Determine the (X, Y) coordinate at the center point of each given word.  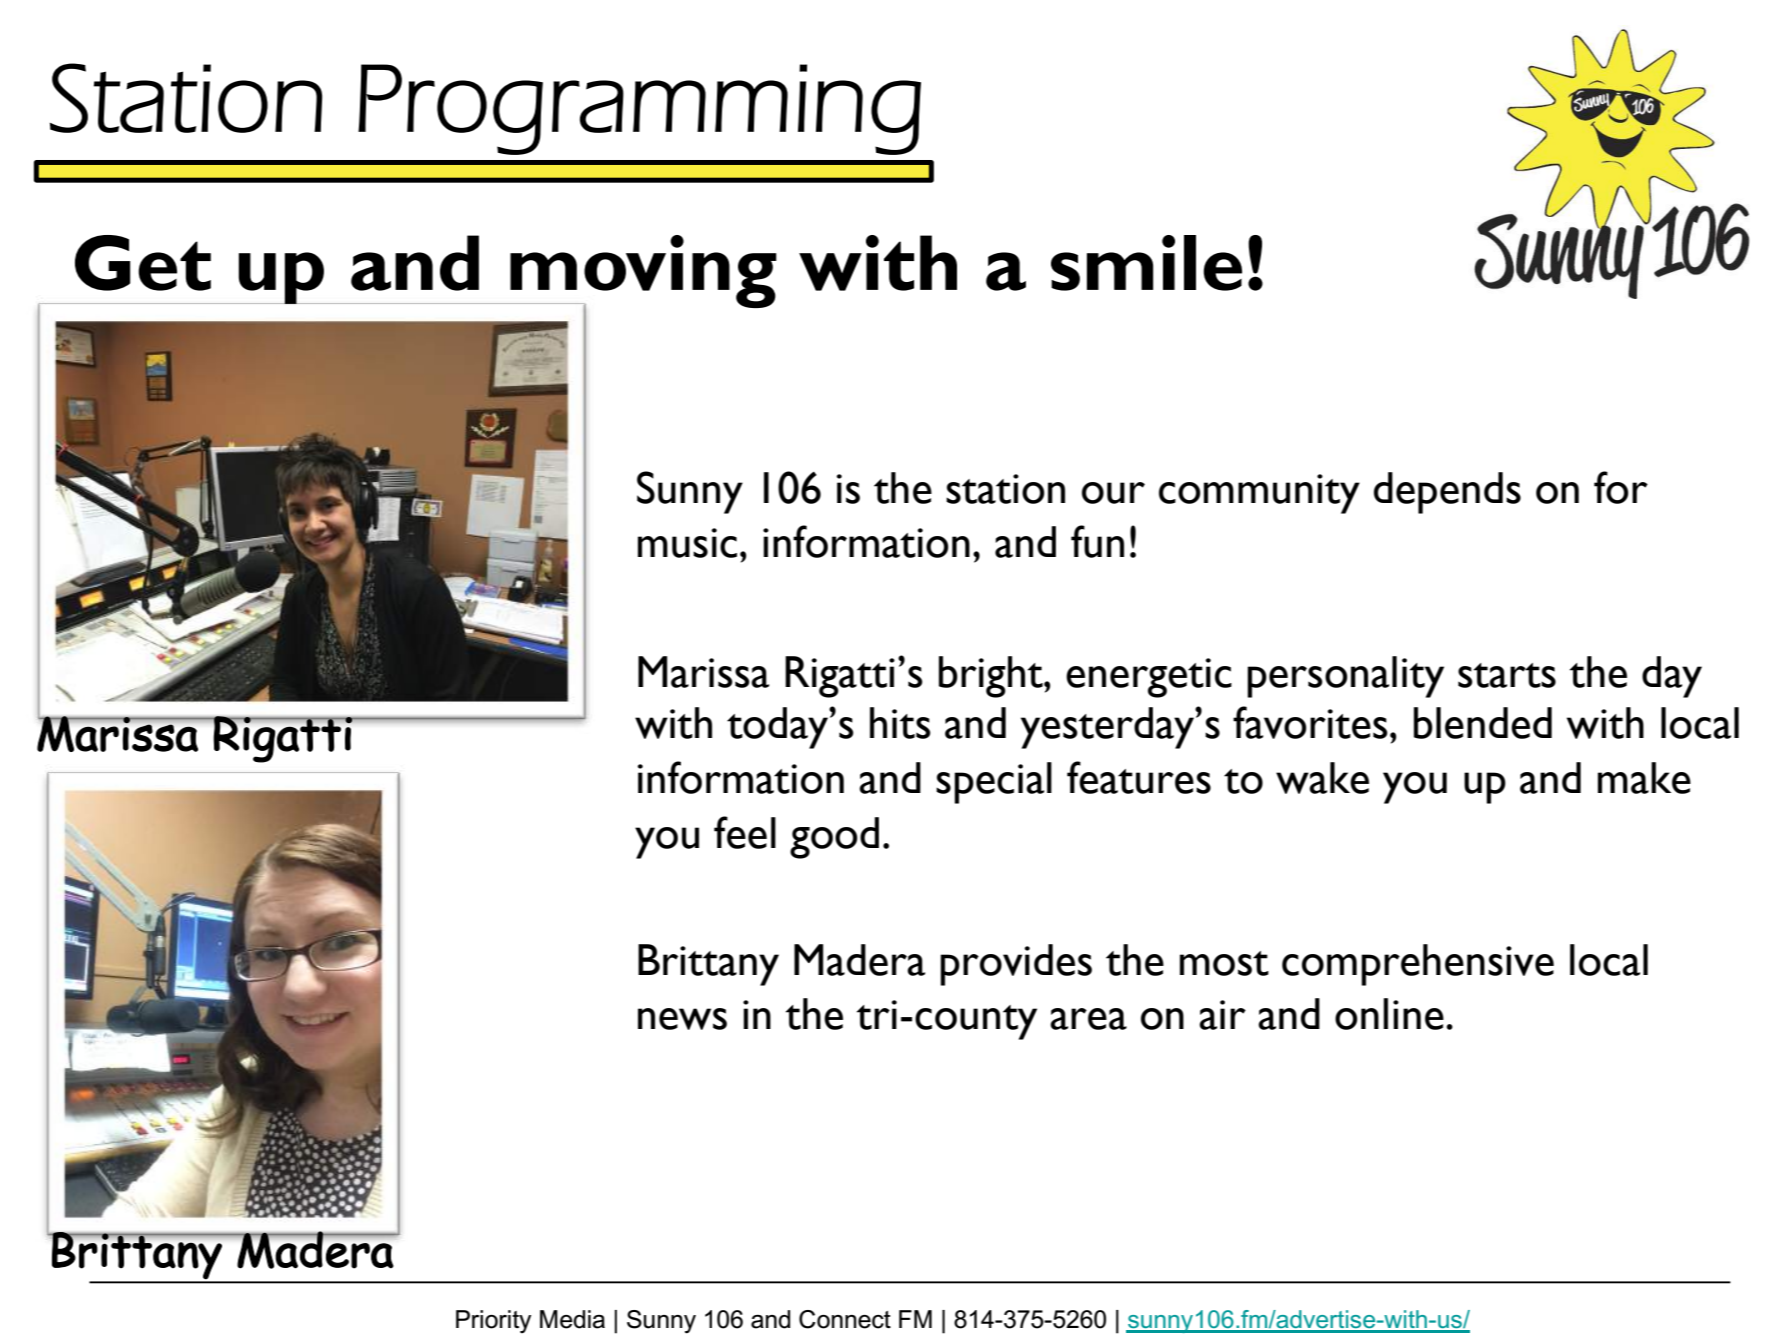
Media (572, 1319)
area (1088, 1019)
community (1259, 494)
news (682, 1019)
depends (1447, 493)
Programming (639, 109)
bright (992, 677)
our (1113, 493)
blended (1483, 723)
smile (1146, 263)
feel (745, 832)
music (687, 543)
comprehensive (1418, 965)
